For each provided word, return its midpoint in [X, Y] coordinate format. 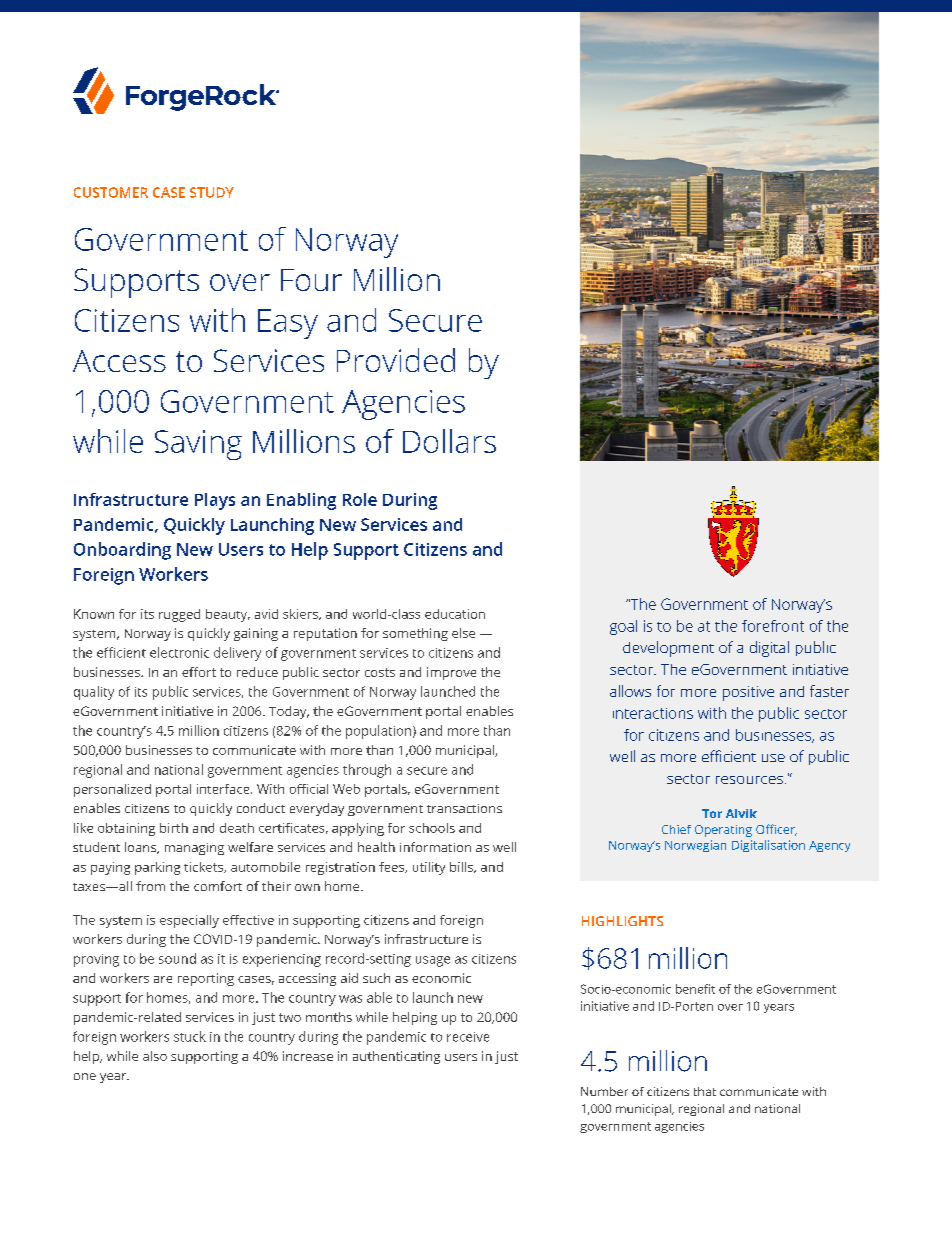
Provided [396, 360]
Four [311, 280]
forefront [773, 626]
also [155, 1056]
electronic [179, 652]
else [463, 633]
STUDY [212, 192]
